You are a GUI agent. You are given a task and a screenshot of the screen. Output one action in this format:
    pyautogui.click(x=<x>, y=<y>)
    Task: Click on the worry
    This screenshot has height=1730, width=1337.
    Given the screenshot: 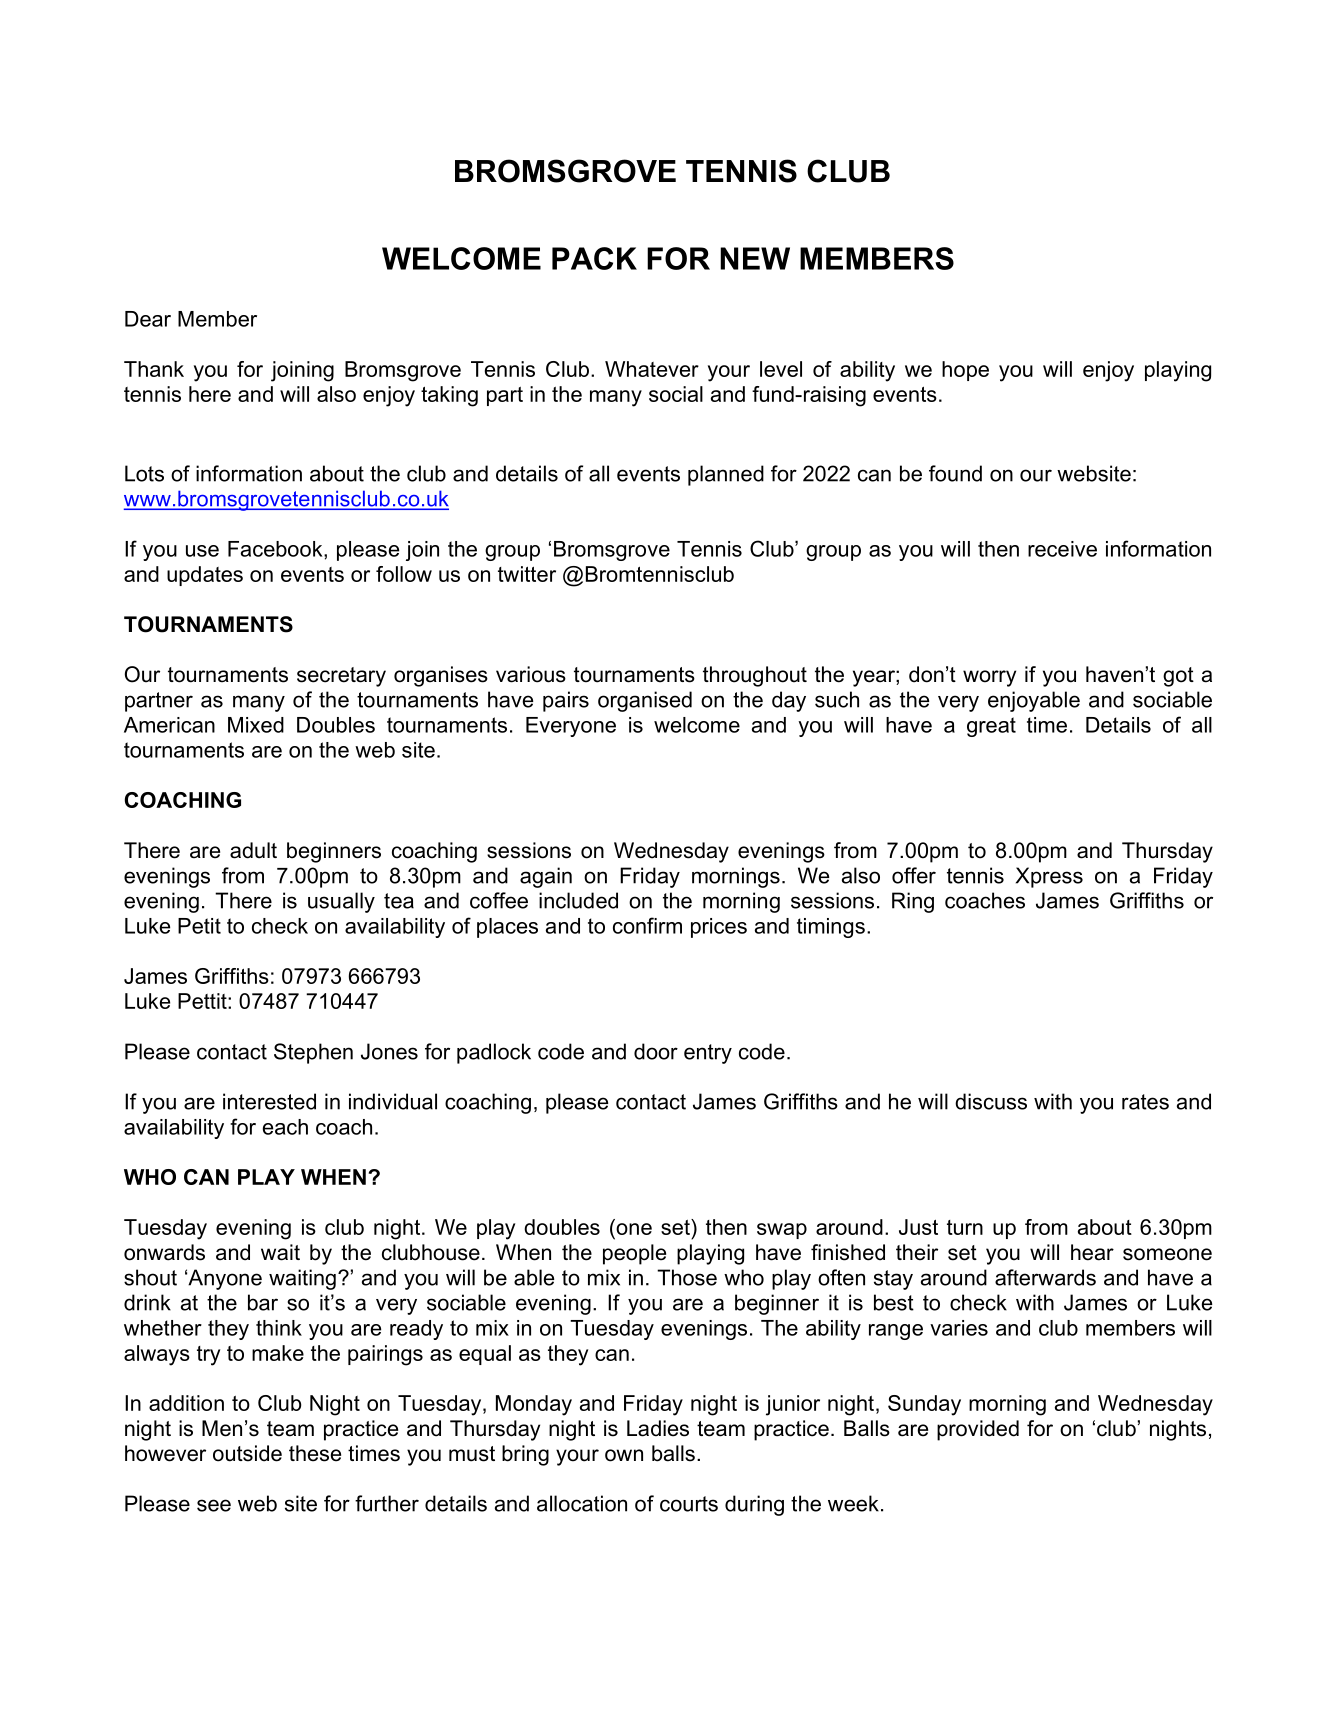 What is the action you would take?
    pyautogui.click(x=989, y=678)
